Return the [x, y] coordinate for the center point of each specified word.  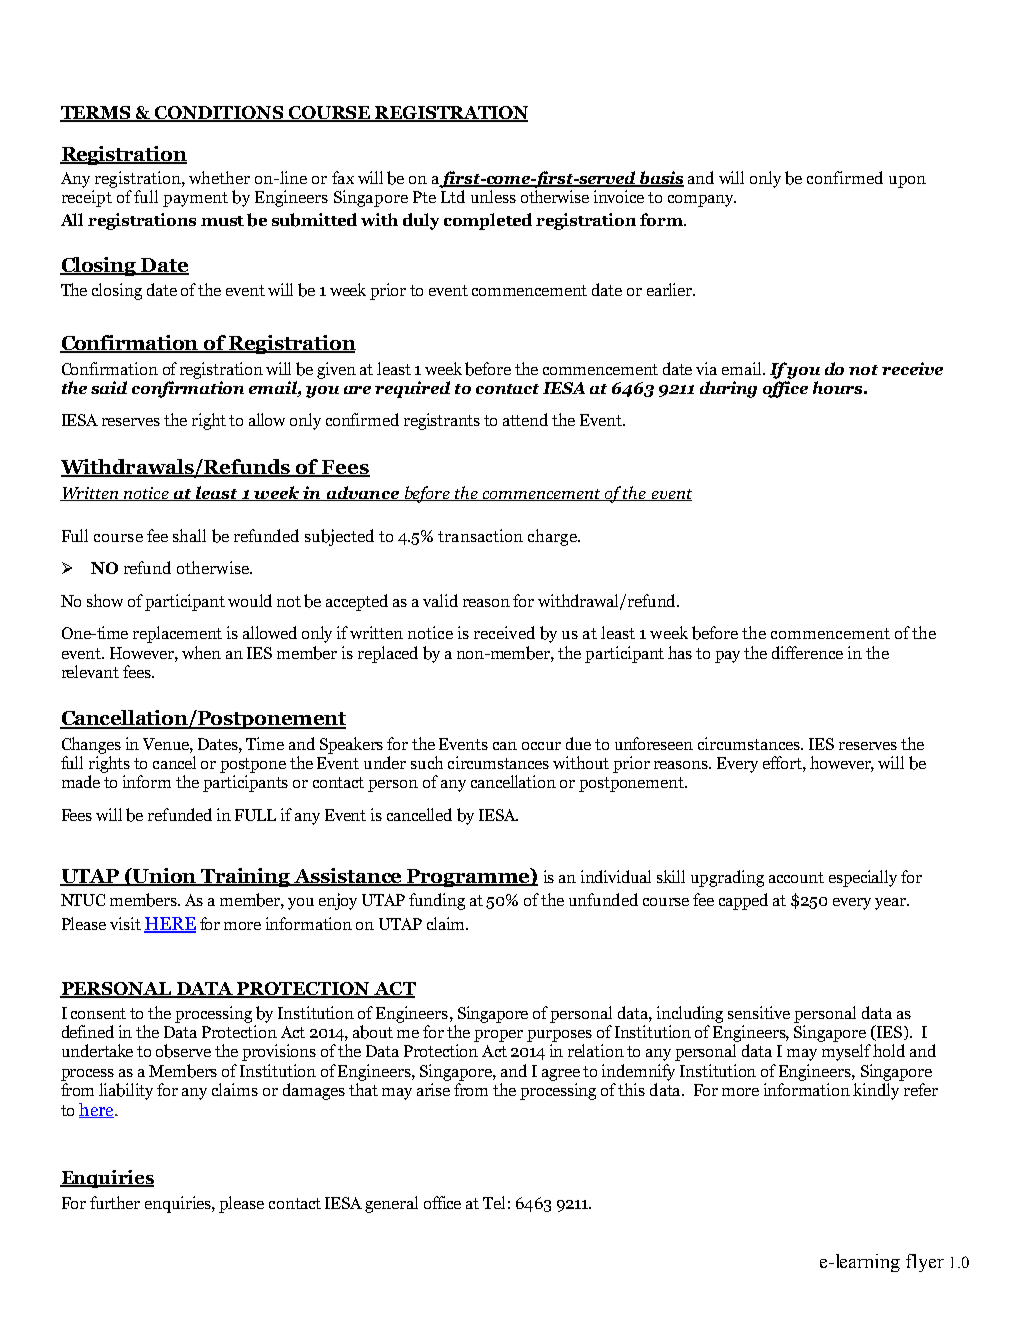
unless [493, 196]
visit [125, 923]
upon [907, 182]
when [201, 652]
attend [525, 419]
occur [541, 746]
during [728, 389]
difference [807, 652]
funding [437, 901]
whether [219, 177]
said [109, 387]
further [115, 1202]
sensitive [759, 1012]
